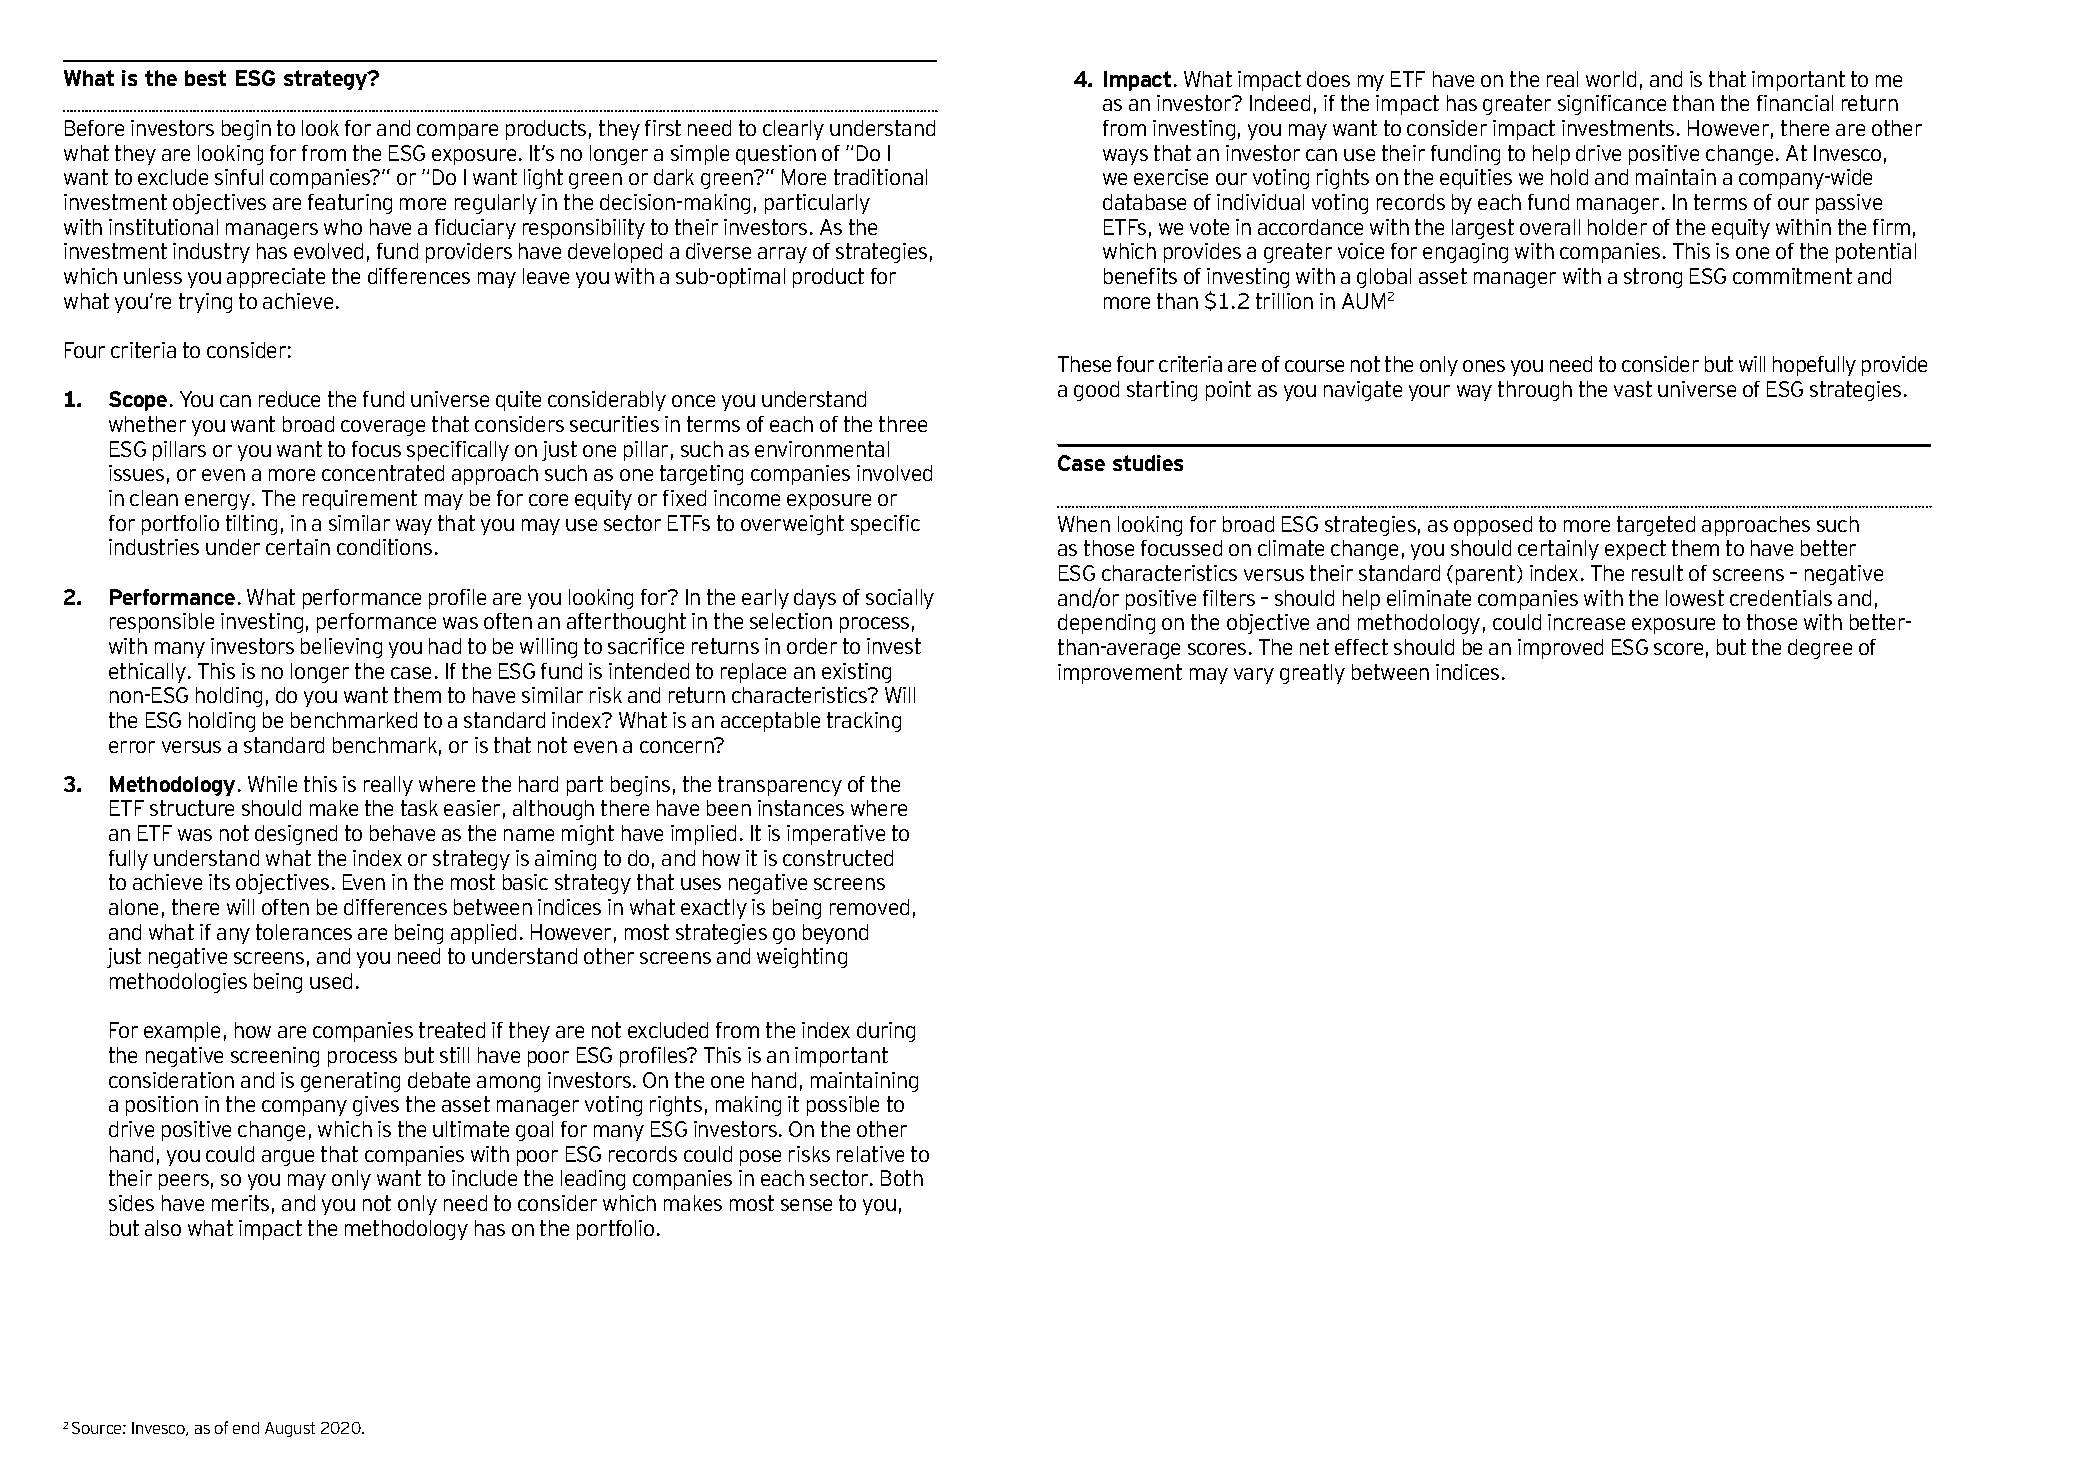 This screenshot has width=2094, height=1481. What do you see at coordinates (806, 1205) in the screenshot?
I see `sense` at bounding box center [806, 1205].
